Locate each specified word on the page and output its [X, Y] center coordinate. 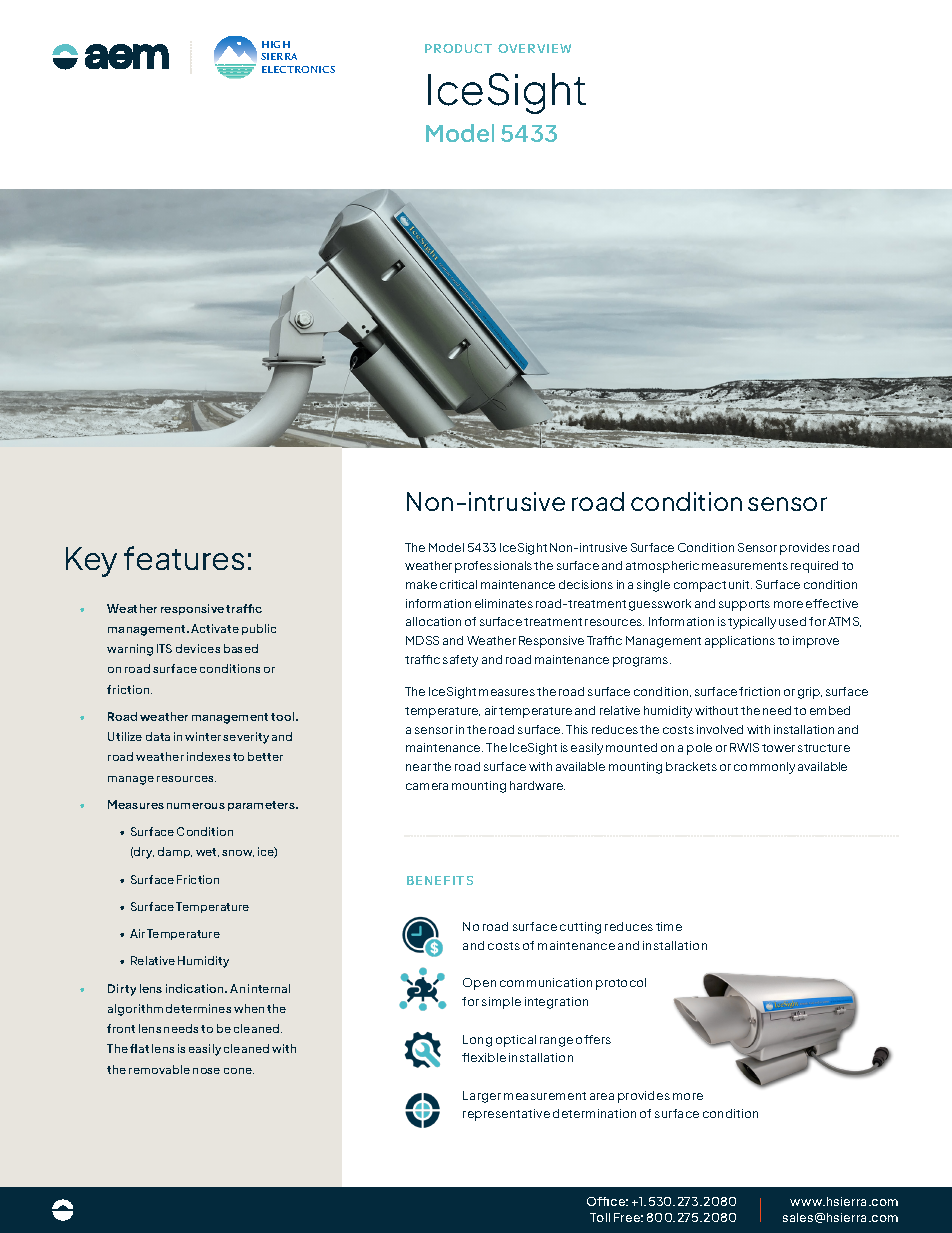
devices [198, 648]
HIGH [276, 44]
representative [506, 1115]
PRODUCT [458, 48]
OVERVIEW [534, 48]
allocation [433, 621]
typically [752, 623]
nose [206, 1071]
